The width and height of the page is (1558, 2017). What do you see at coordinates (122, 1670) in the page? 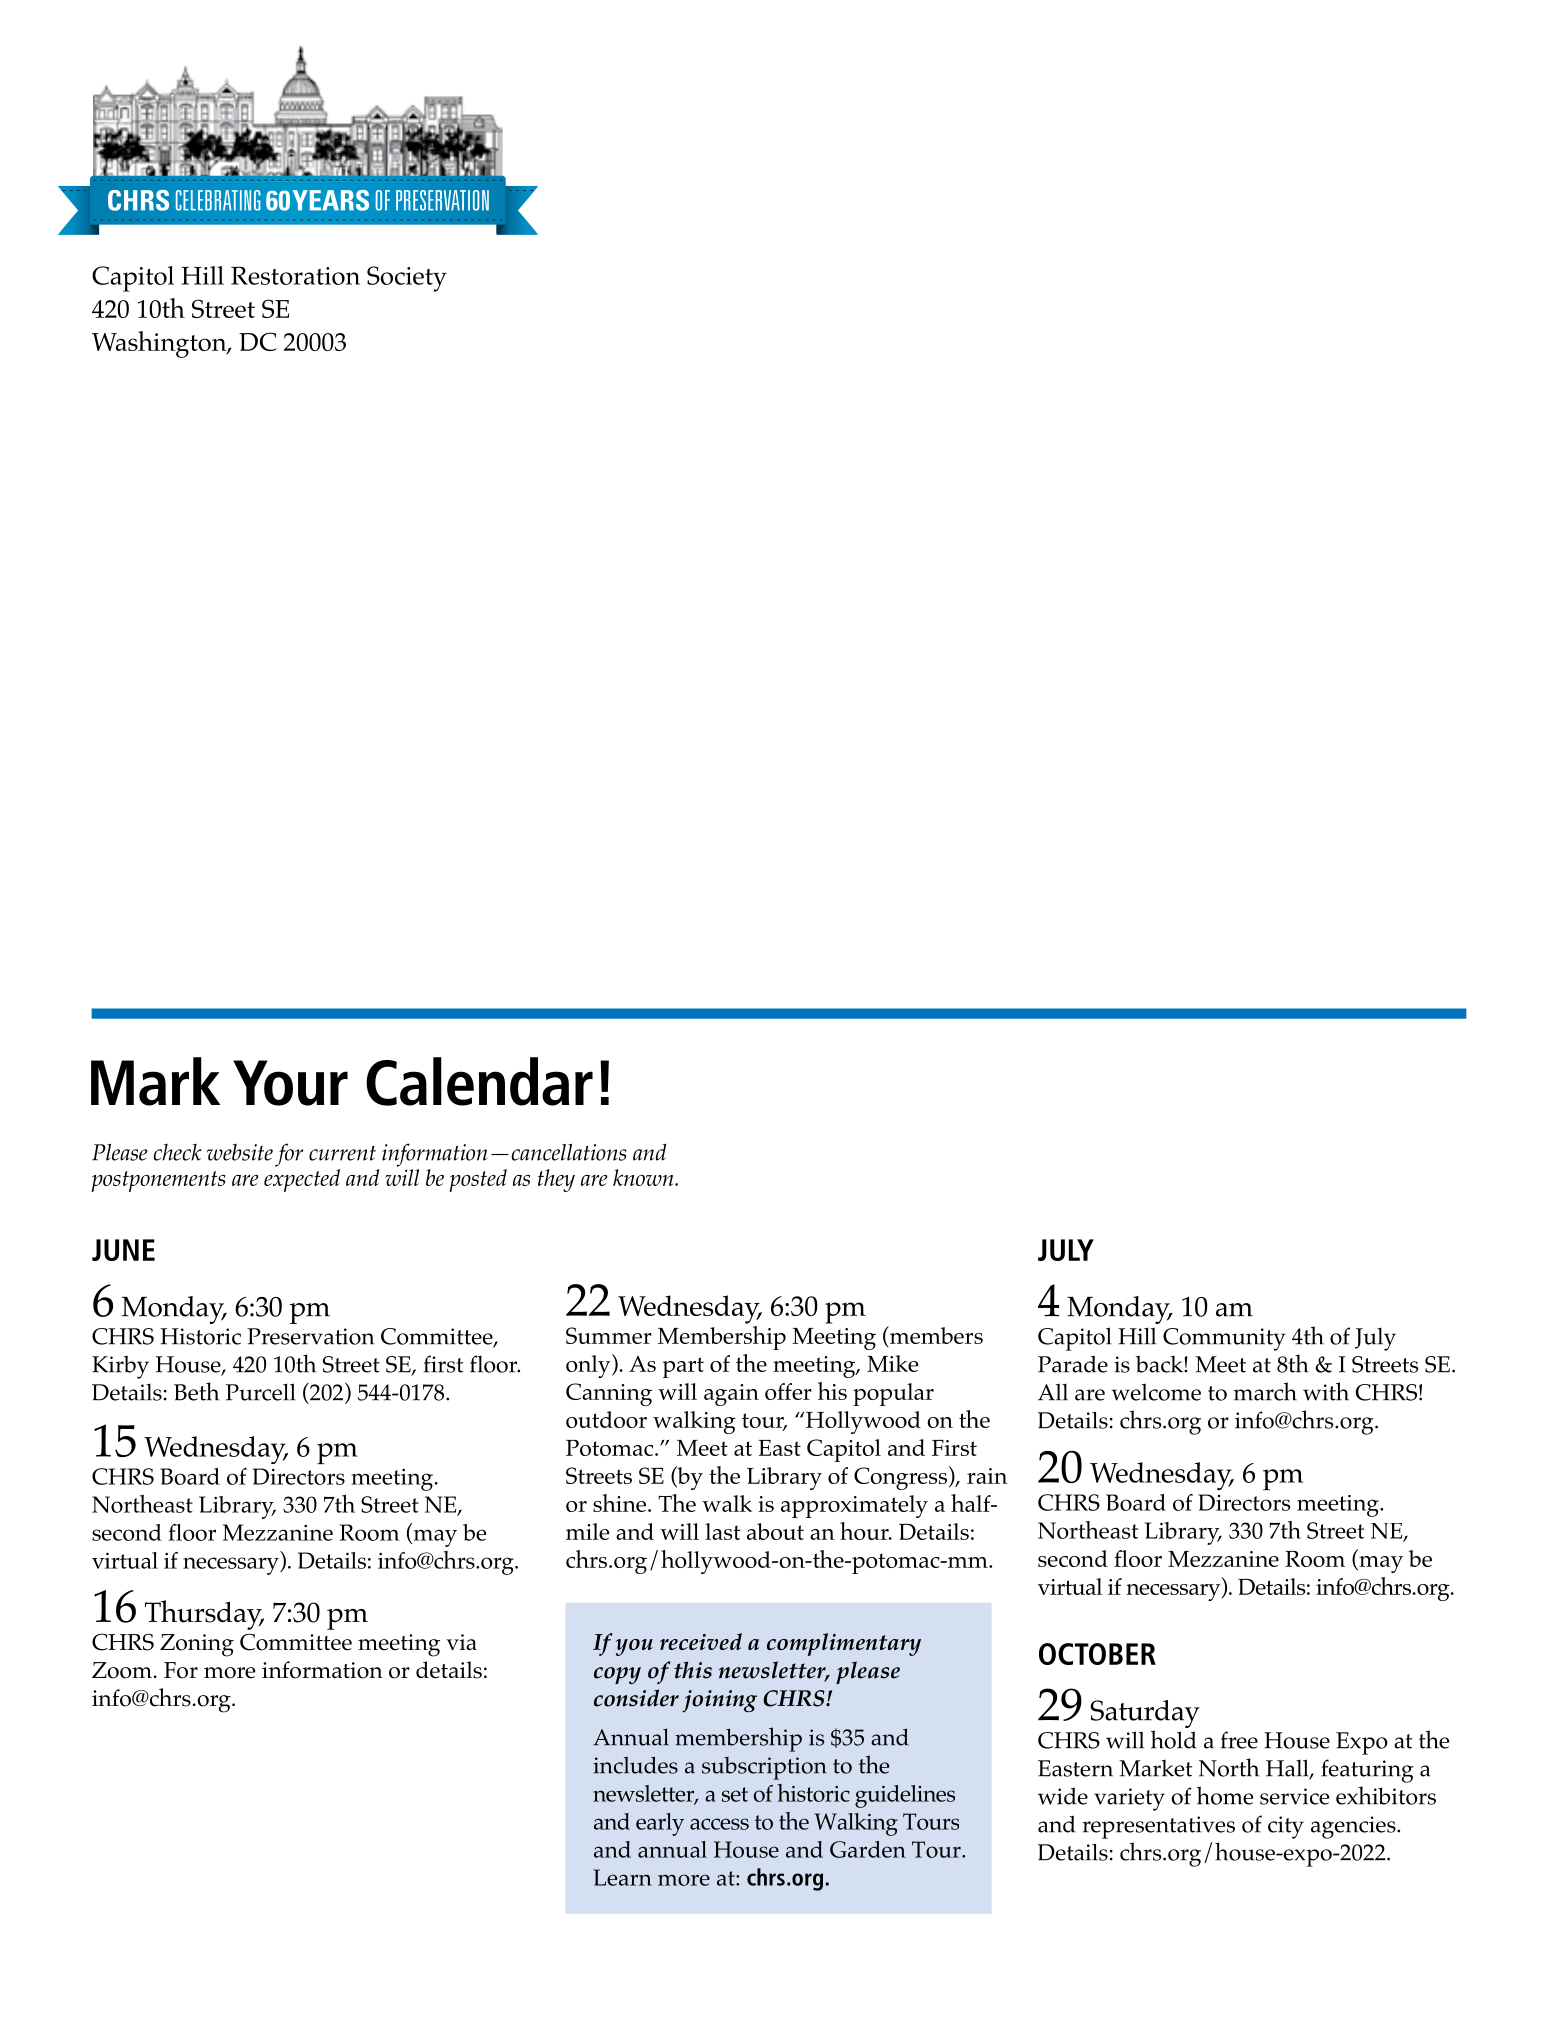
I see `Zoom` at bounding box center [122, 1670].
